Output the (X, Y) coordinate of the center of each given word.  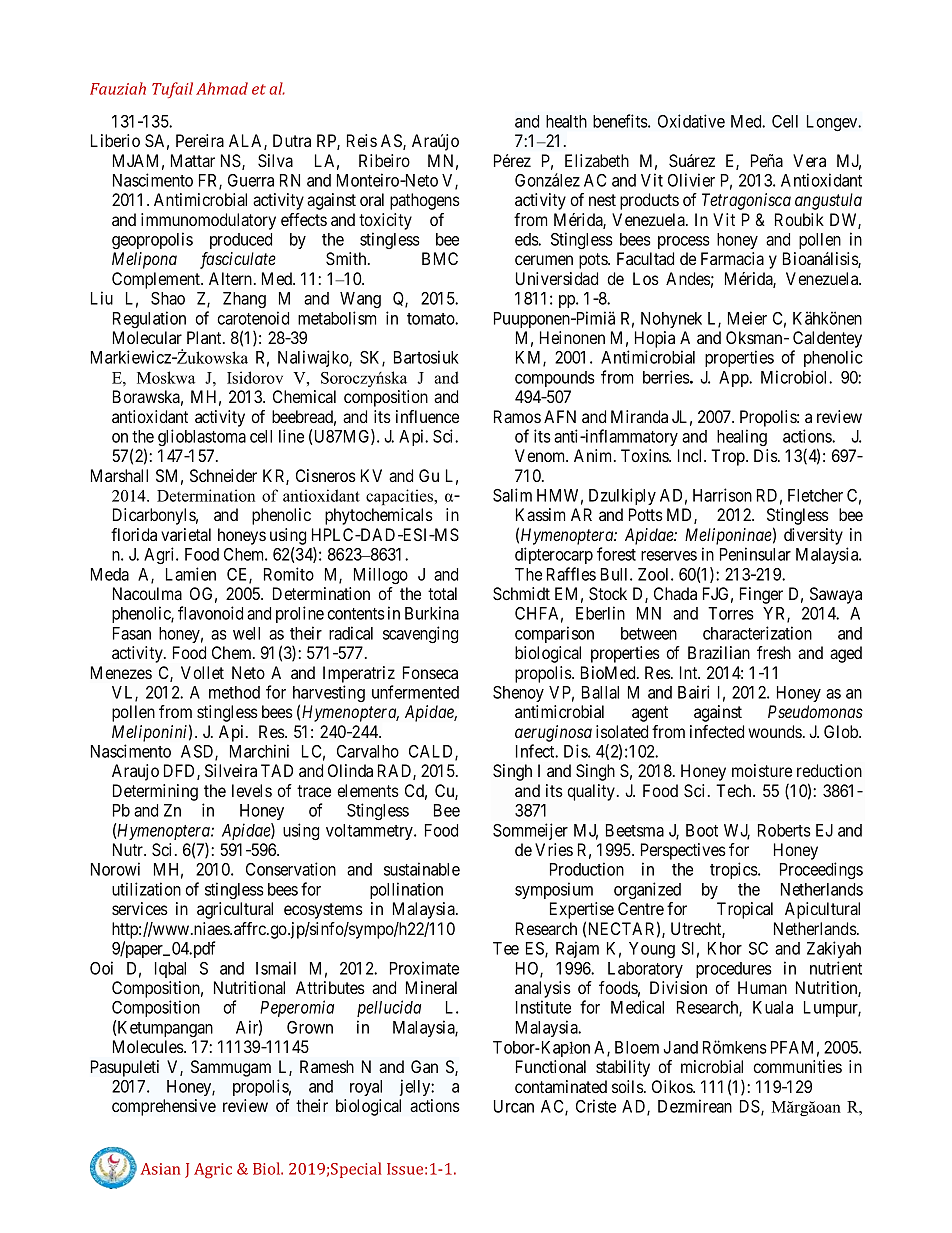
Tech (735, 790)
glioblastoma (202, 437)
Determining (155, 792)
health (566, 121)
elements (368, 790)
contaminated (561, 1086)
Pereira (200, 140)
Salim (512, 495)
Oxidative (691, 121)
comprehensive (164, 1107)
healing (742, 437)
